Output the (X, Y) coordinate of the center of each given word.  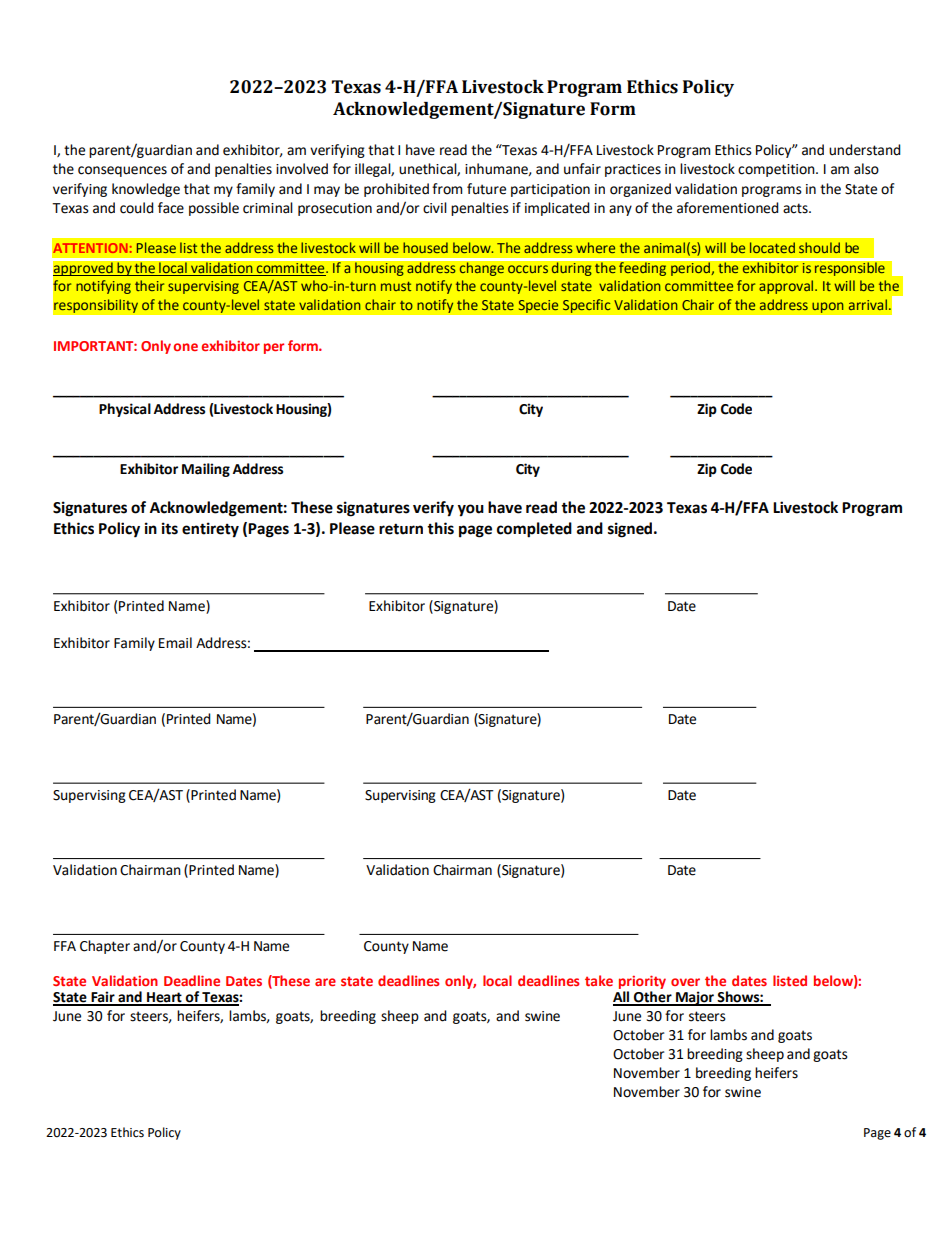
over (685, 982)
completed (534, 530)
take (599, 980)
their (149, 285)
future (486, 189)
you (471, 510)
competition (777, 170)
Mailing (206, 470)
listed (790, 980)
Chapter (105, 947)
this (440, 528)
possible (214, 209)
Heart (164, 998)
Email (175, 643)
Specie (538, 306)
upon (828, 307)
